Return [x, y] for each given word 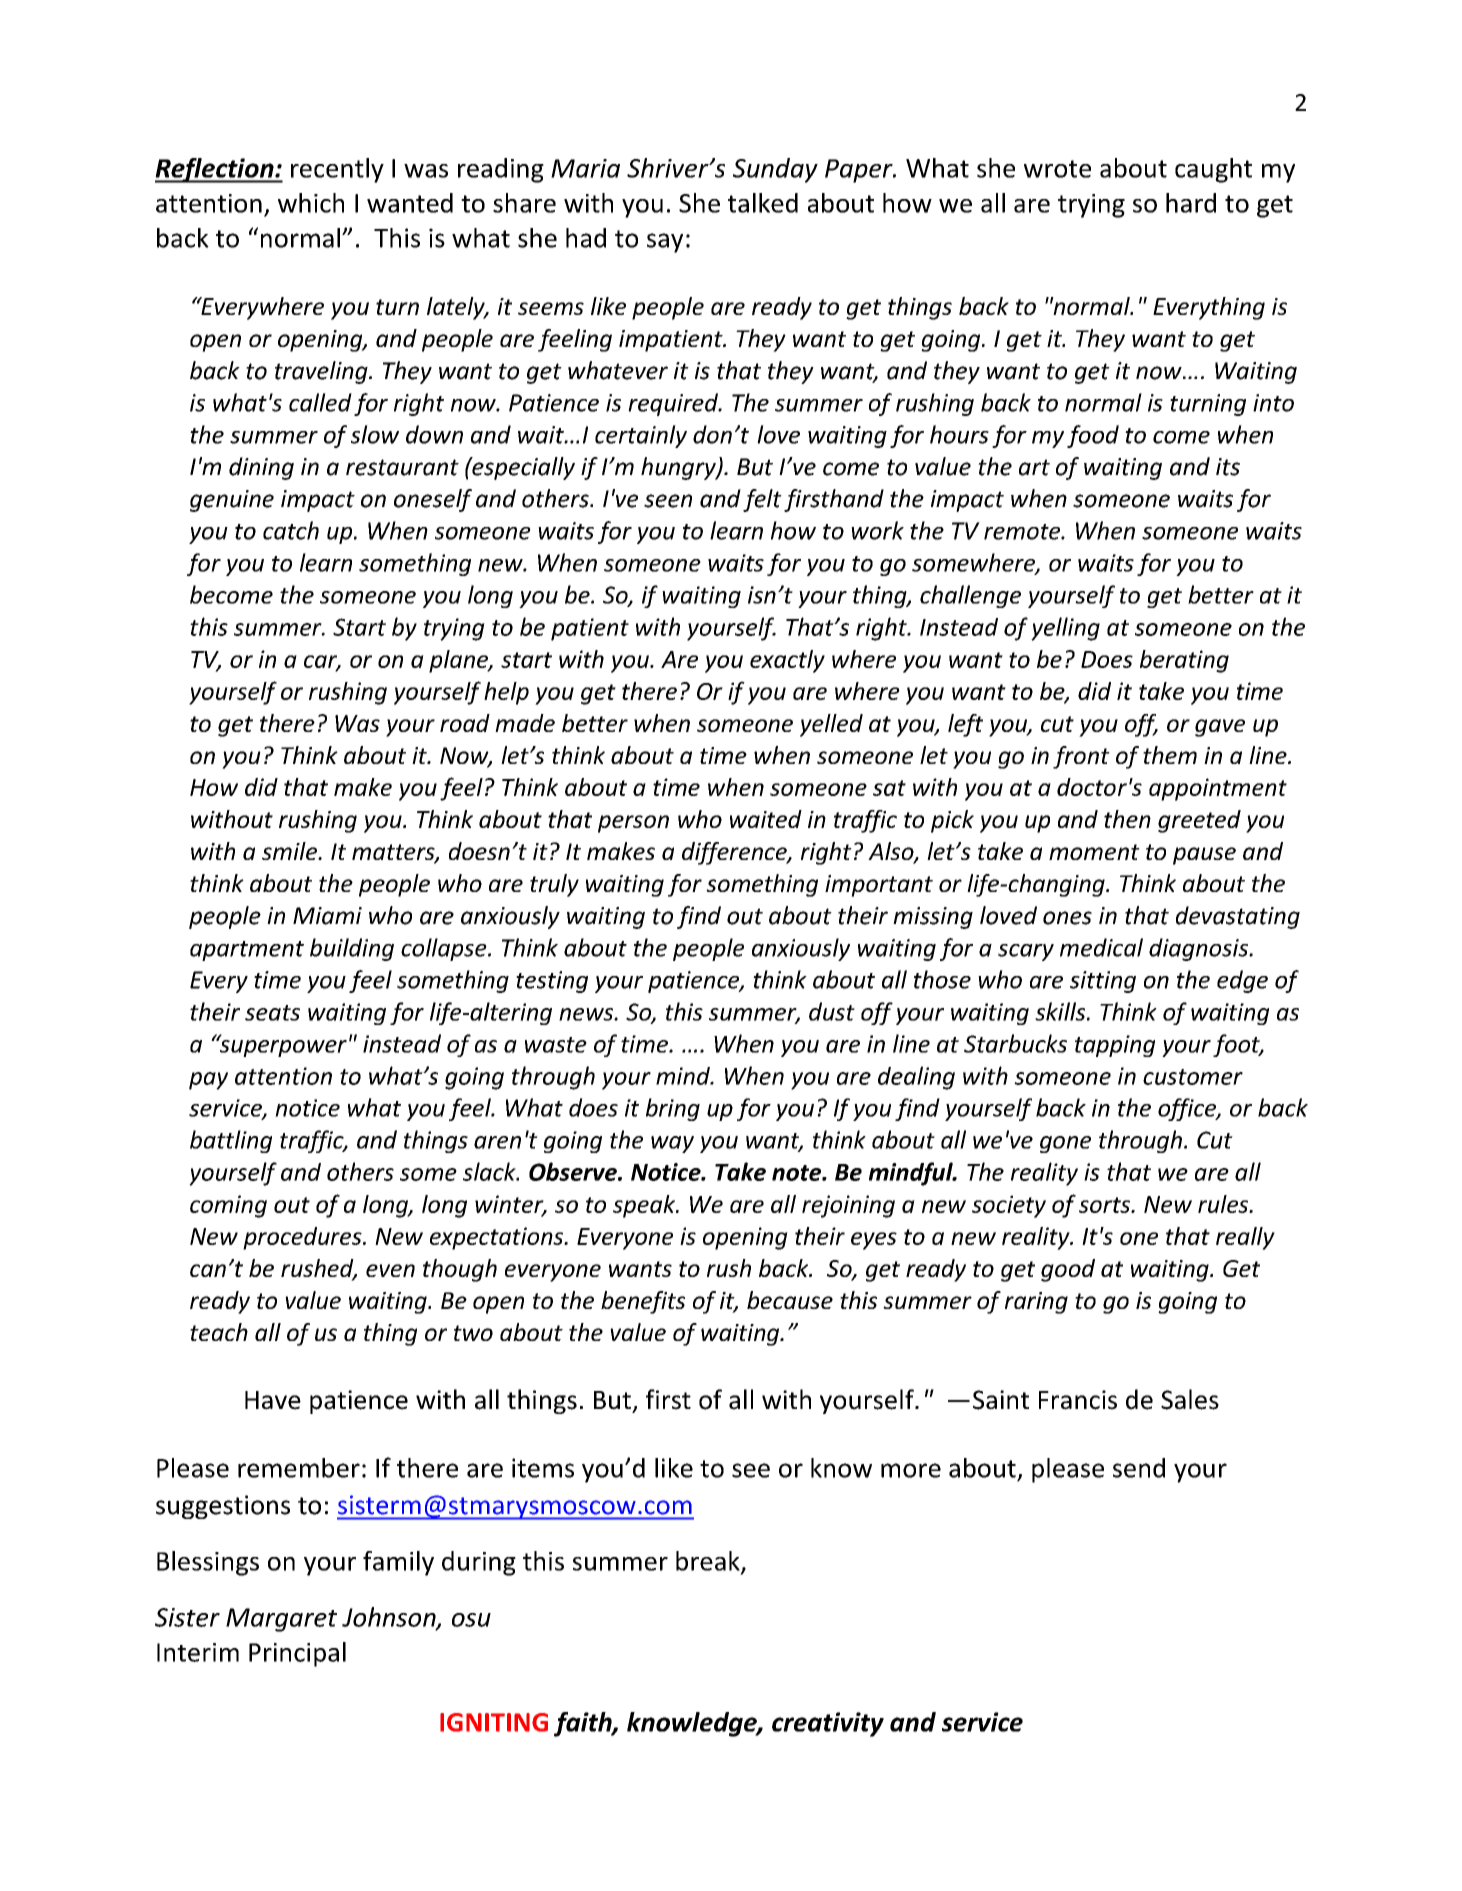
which [311, 203]
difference [735, 853]
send [1139, 1468]
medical [1101, 947]
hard [1191, 203]
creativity [828, 1724]
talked [763, 203]
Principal [297, 1654]
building [352, 949]
